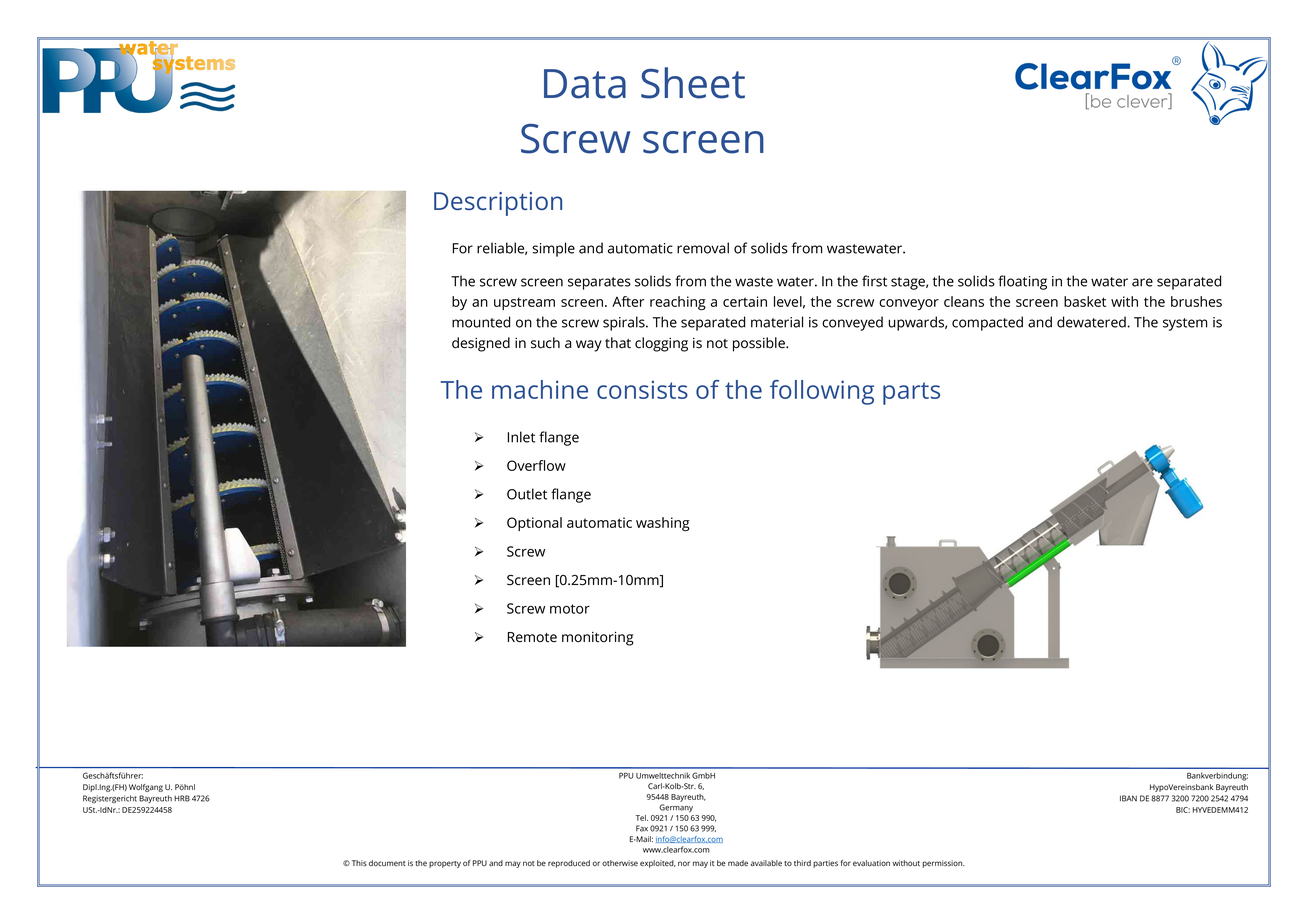 Image resolution: width=1308 pixels, height=924 pixels. I want to click on floating, so click(1022, 282).
